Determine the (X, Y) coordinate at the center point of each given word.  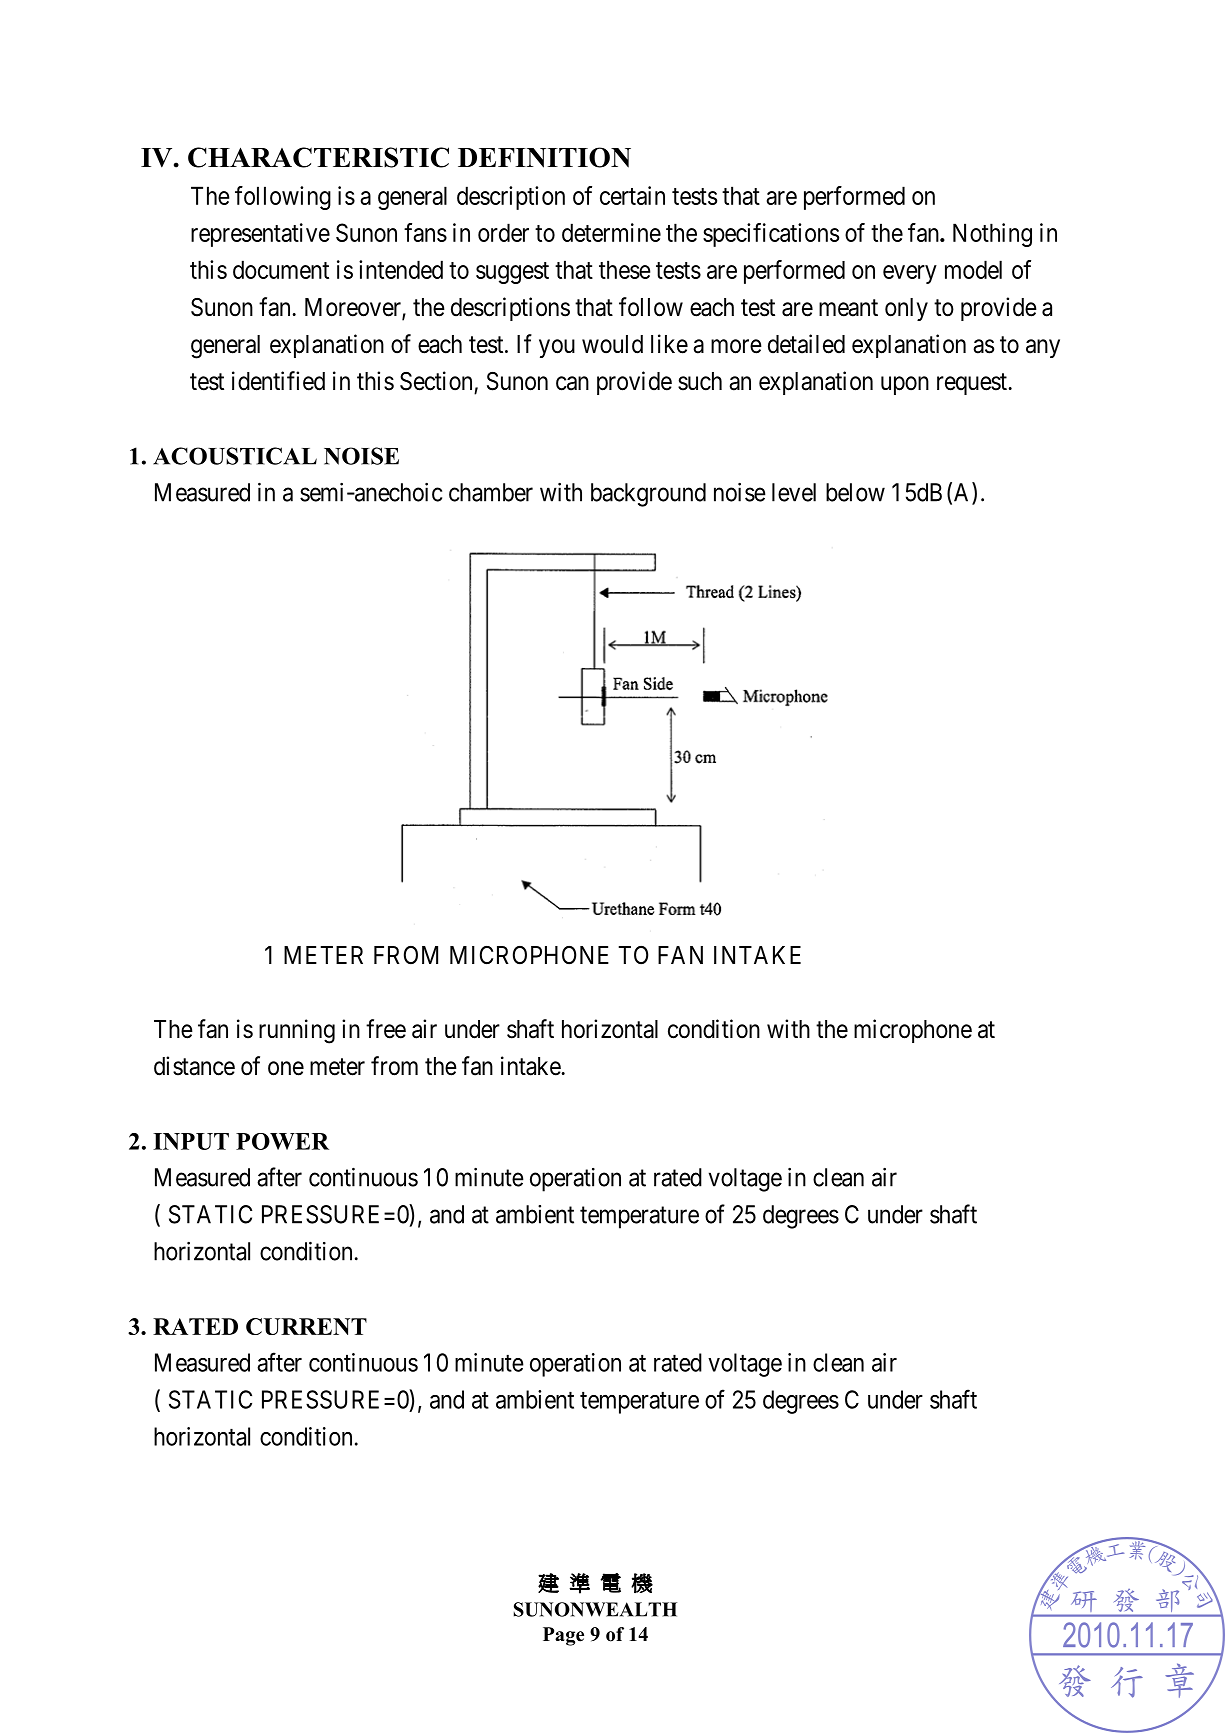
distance (194, 1066)
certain (632, 195)
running (297, 1031)
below (855, 492)
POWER (282, 1141)
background (648, 495)
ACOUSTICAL (235, 456)
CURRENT (306, 1326)
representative (260, 235)
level (794, 492)
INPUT (191, 1141)
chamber (491, 492)
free (386, 1029)
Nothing (992, 235)
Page (563, 1636)
